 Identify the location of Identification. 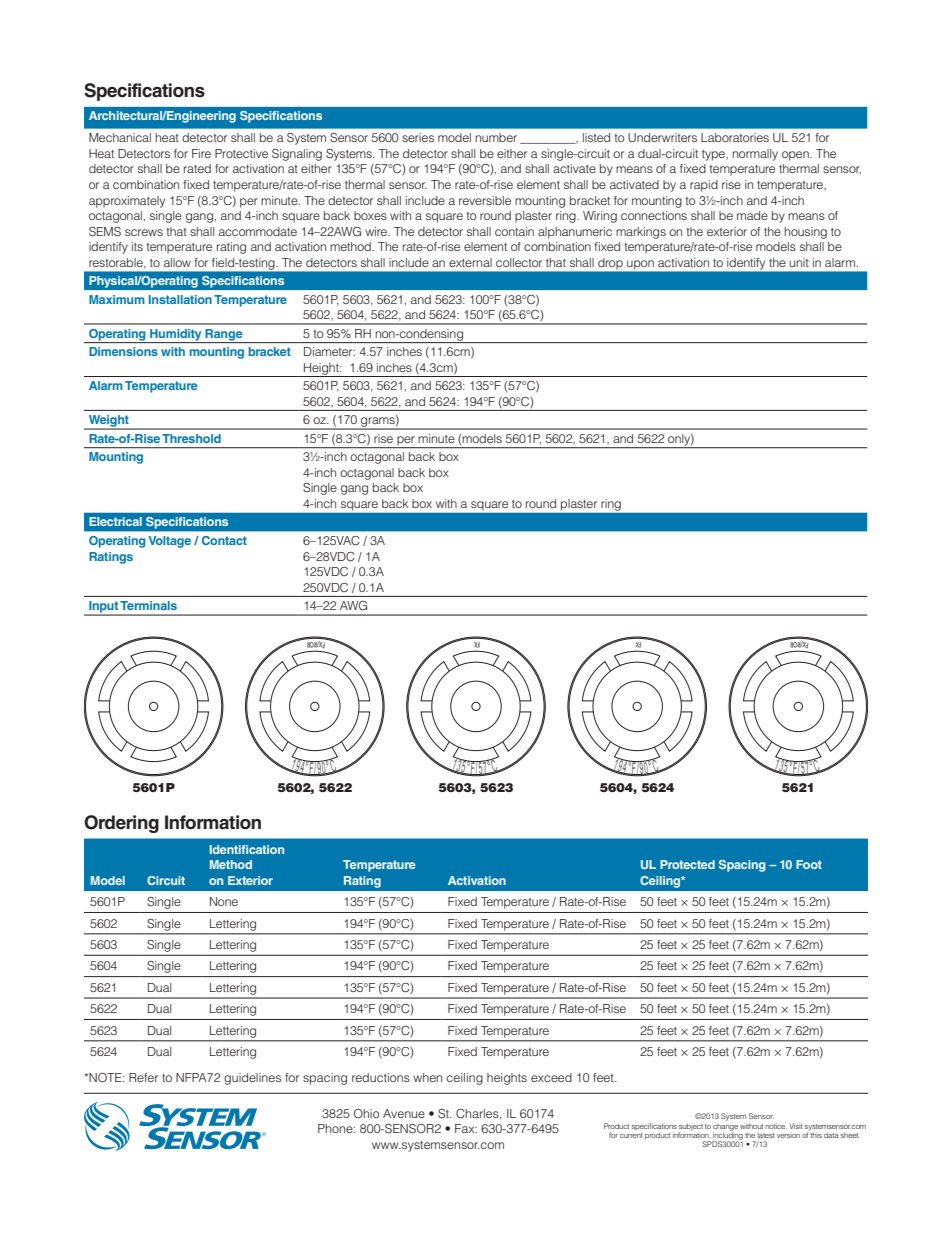
(247, 849).
